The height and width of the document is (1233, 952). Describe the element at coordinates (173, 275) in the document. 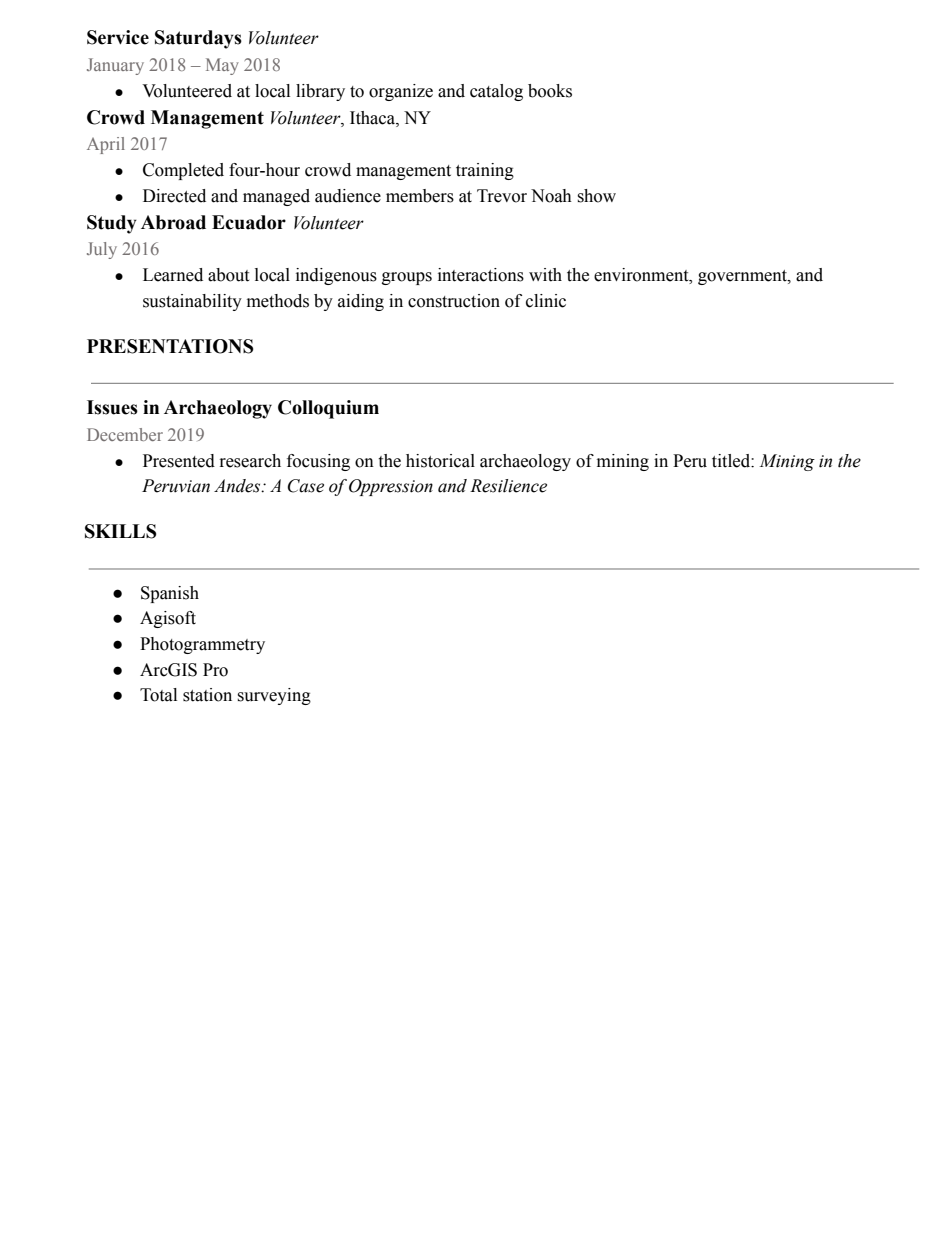

I see `Learned` at that location.
